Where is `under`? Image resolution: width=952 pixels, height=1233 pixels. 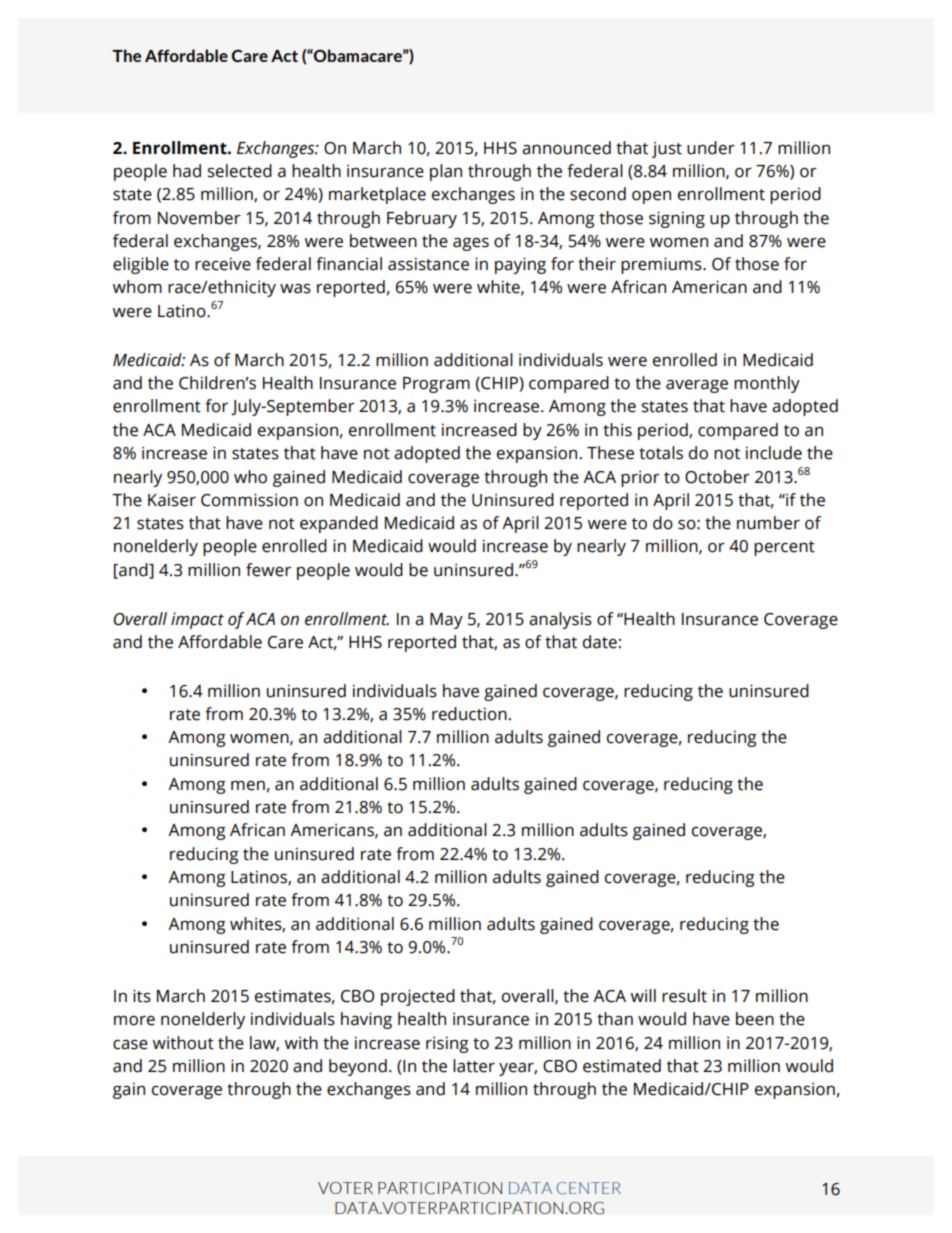 under is located at coordinates (711, 148).
